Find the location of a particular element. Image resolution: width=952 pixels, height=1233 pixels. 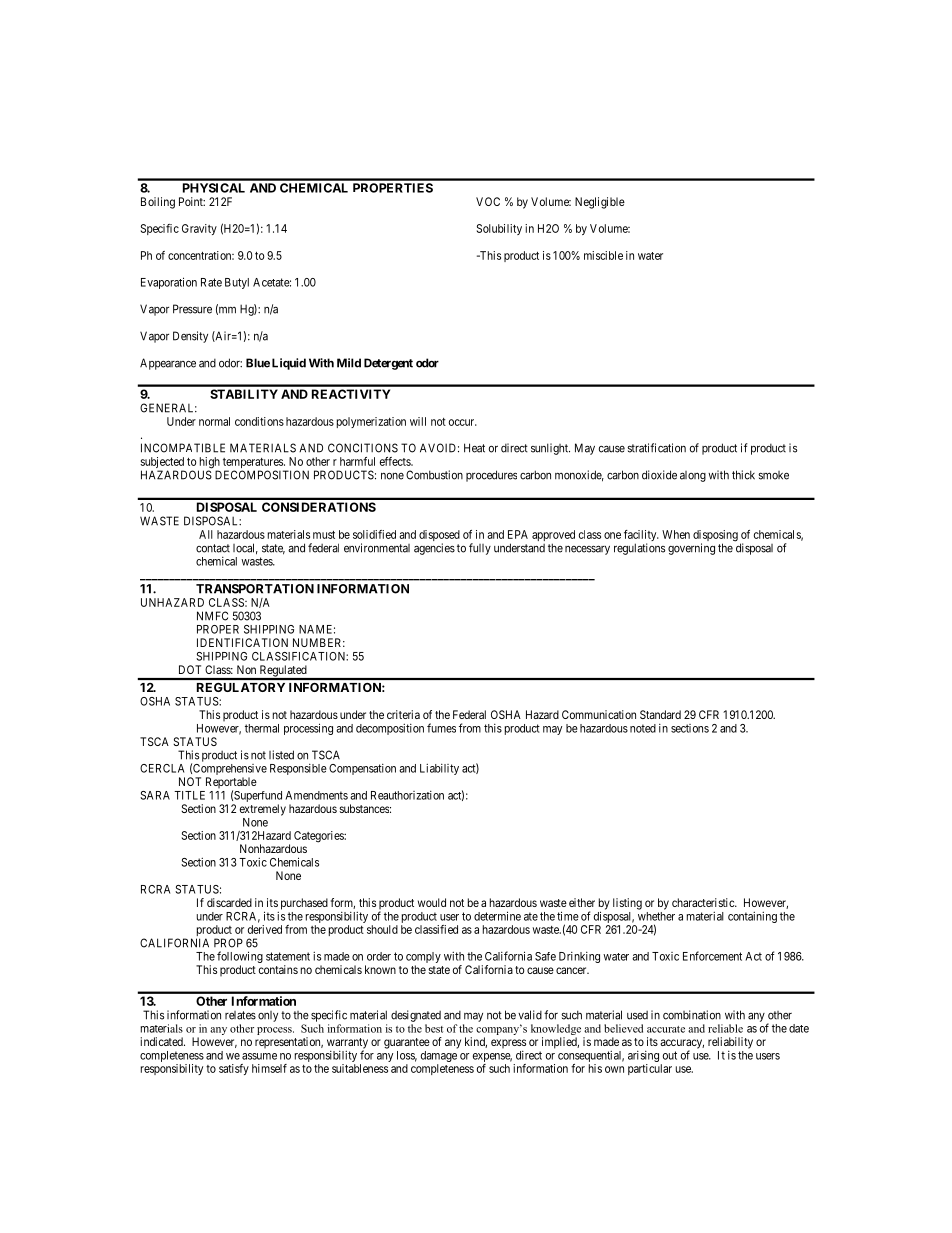

IDENTIFICATION is located at coordinates (242, 642).
